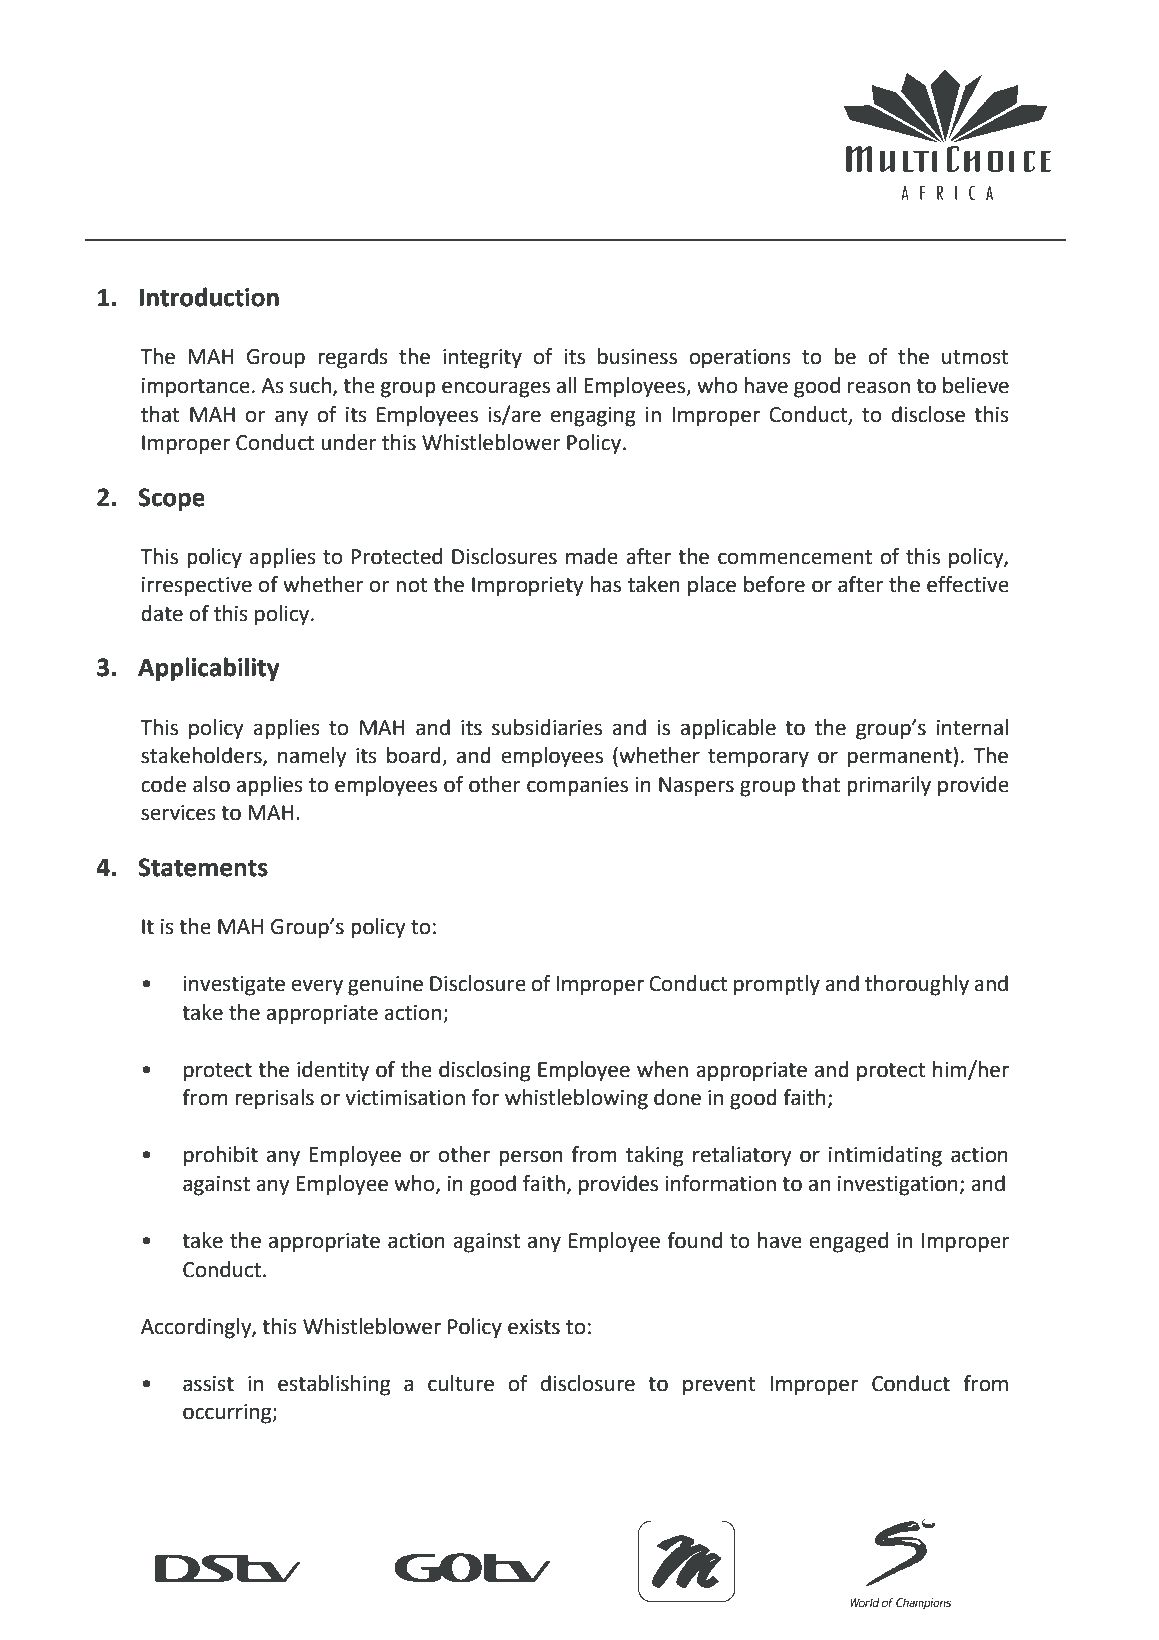  Describe the element at coordinates (484, 1071) in the image. I see `disclosing` at that location.
